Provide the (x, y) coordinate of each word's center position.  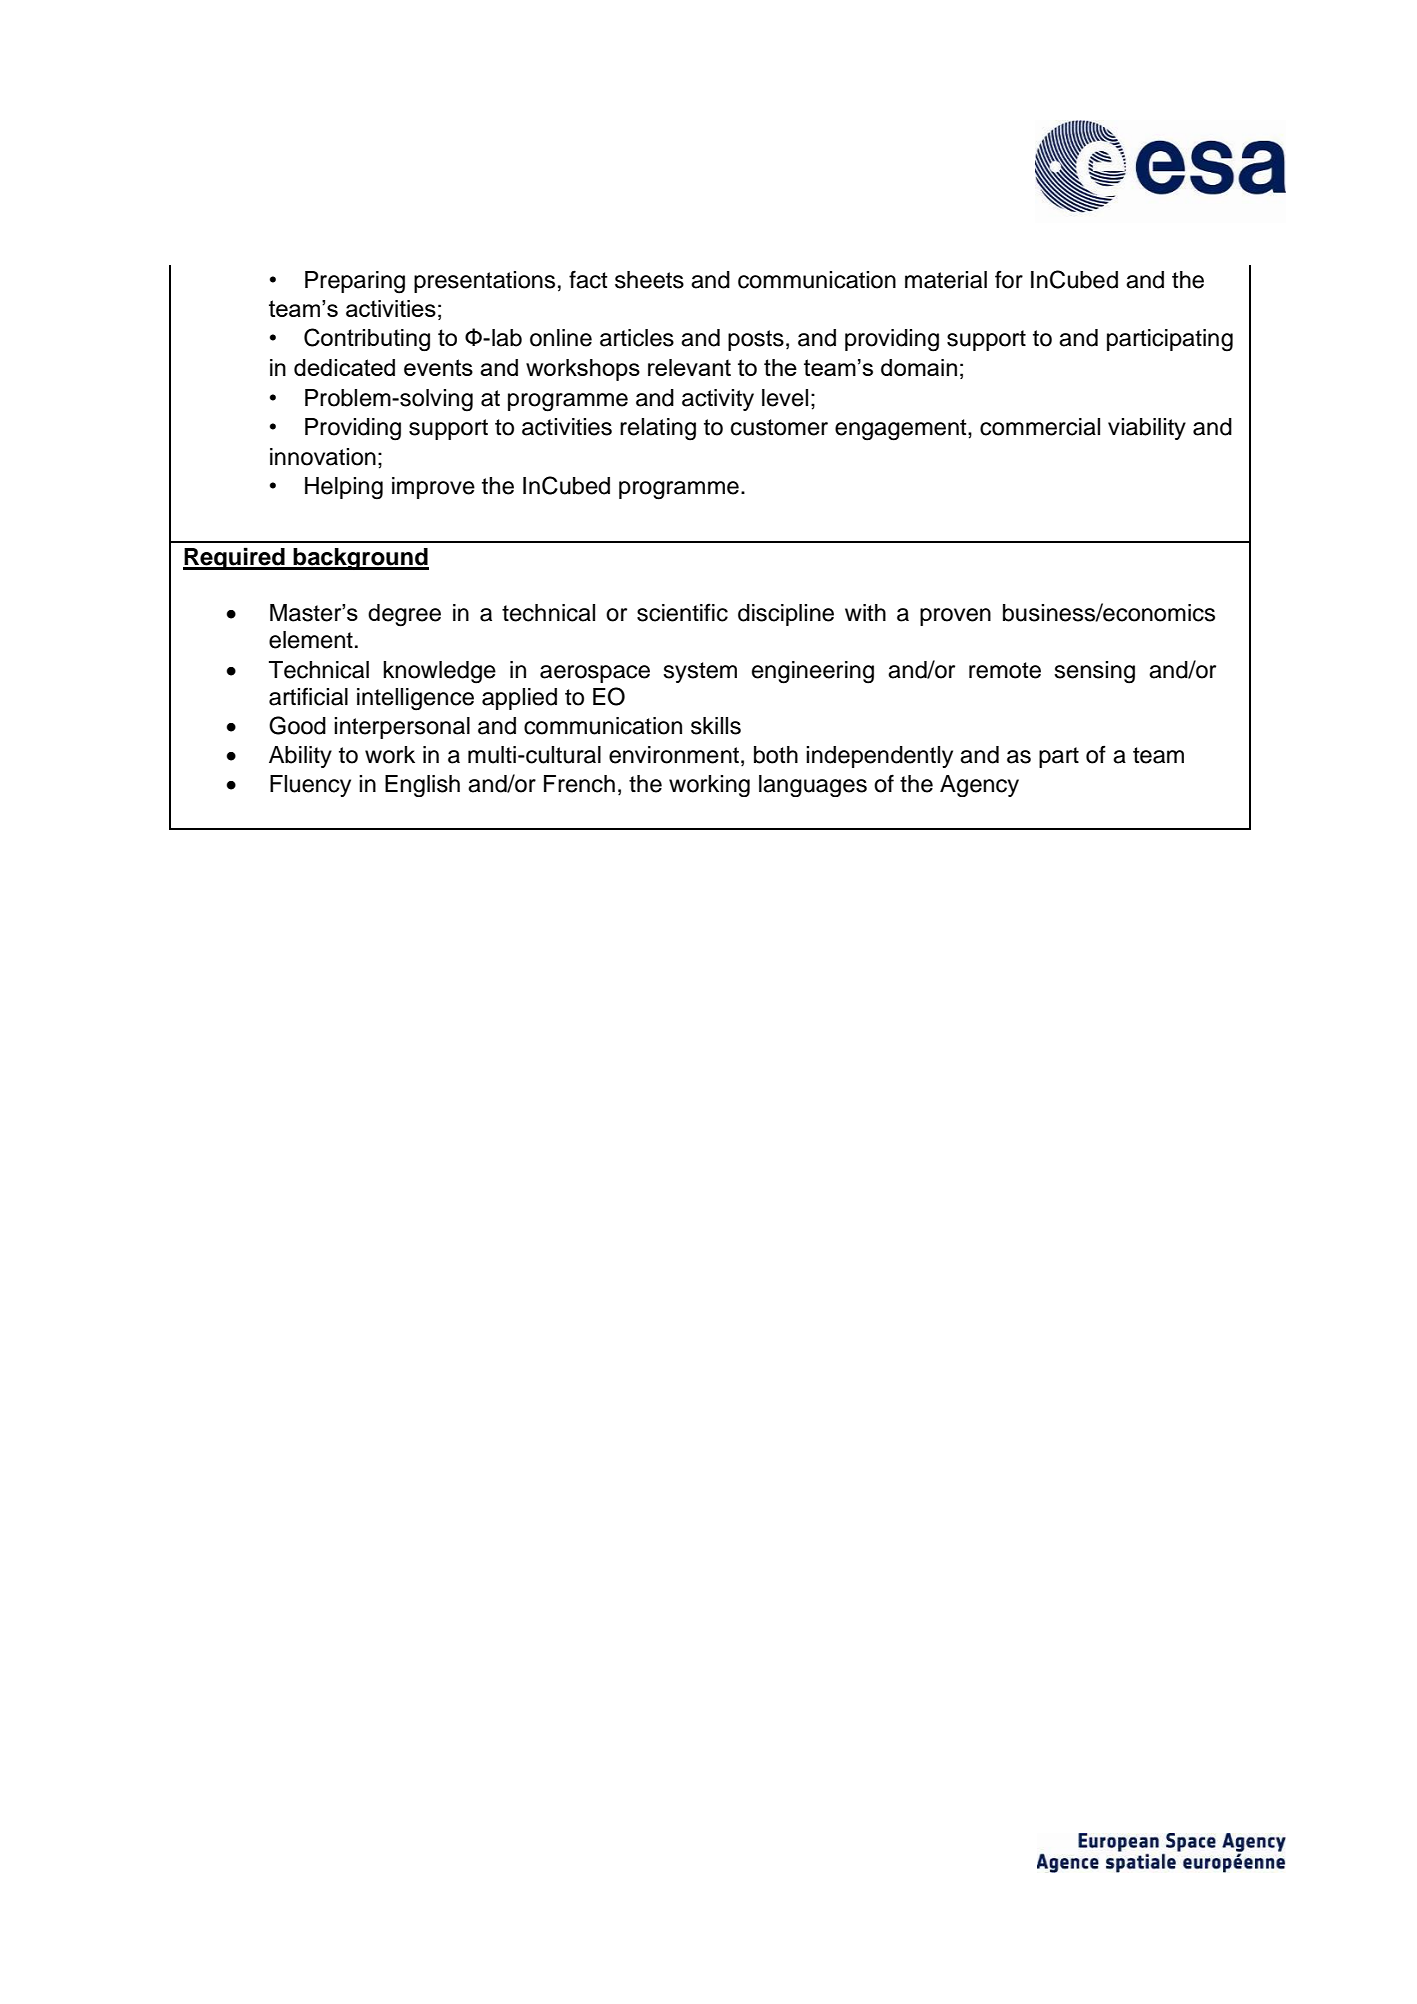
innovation (323, 457)
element (311, 640)
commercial (1040, 427)
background (360, 559)
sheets (649, 280)
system (700, 672)
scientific (682, 612)
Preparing (355, 282)
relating (658, 429)
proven (955, 617)
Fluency (310, 786)
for (1009, 279)
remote (1005, 670)
